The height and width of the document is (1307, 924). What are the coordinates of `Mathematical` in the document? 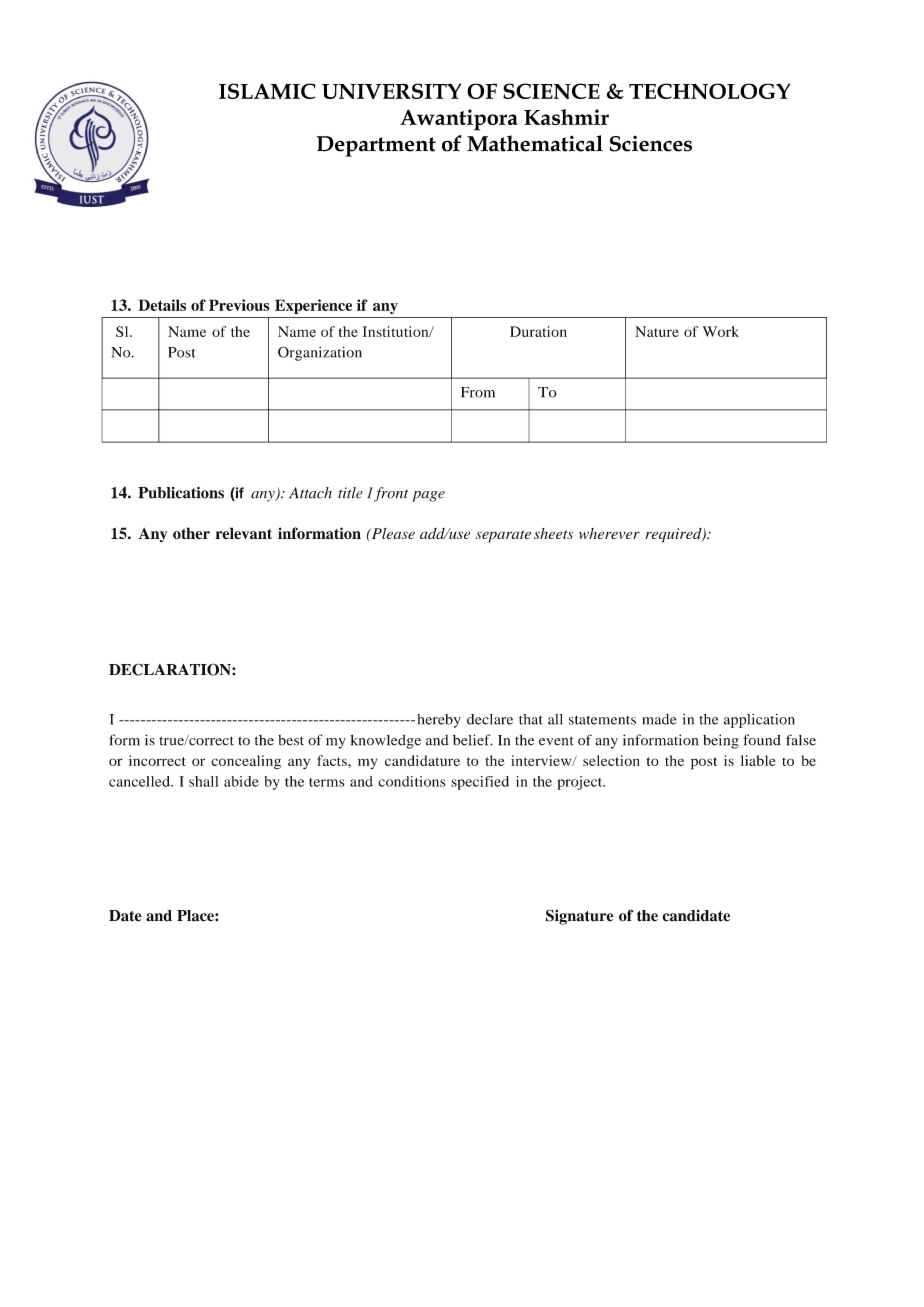 It's located at (535, 143).
